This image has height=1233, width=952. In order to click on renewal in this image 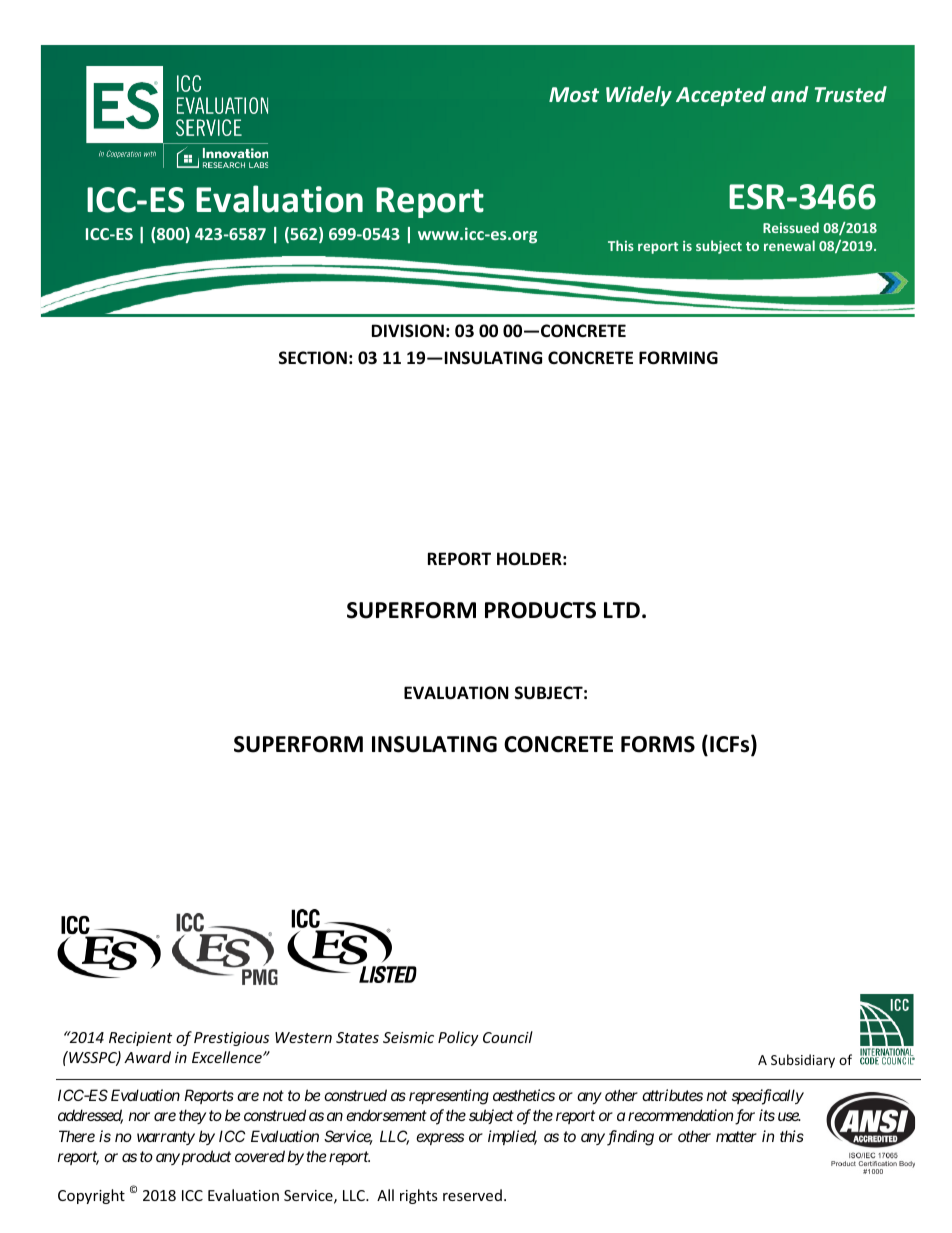, I will do `click(789, 245)`.
